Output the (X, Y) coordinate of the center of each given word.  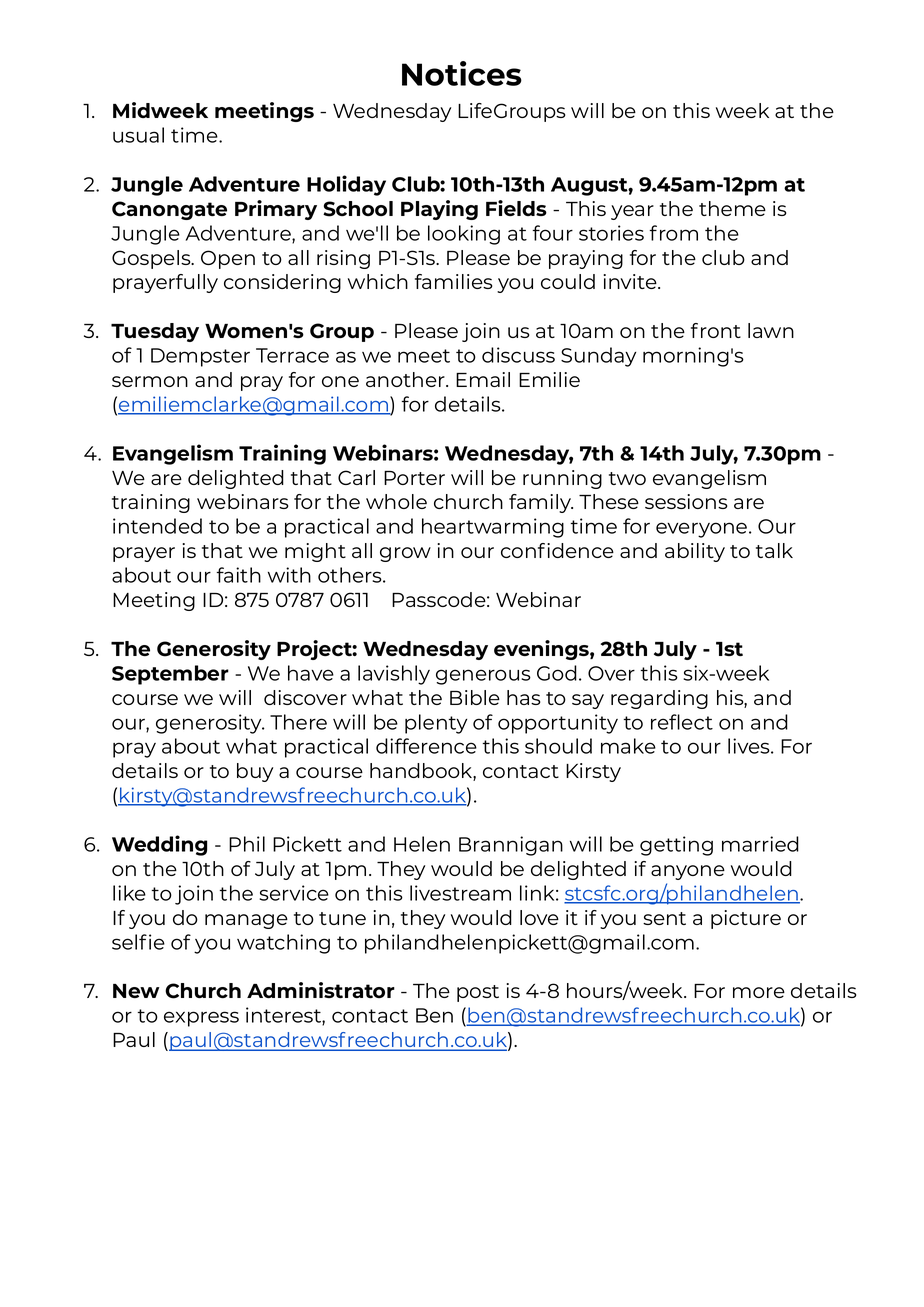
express (201, 1019)
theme (732, 208)
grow (405, 554)
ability (695, 552)
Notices (462, 73)
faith (239, 575)
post (478, 993)
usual (138, 135)
